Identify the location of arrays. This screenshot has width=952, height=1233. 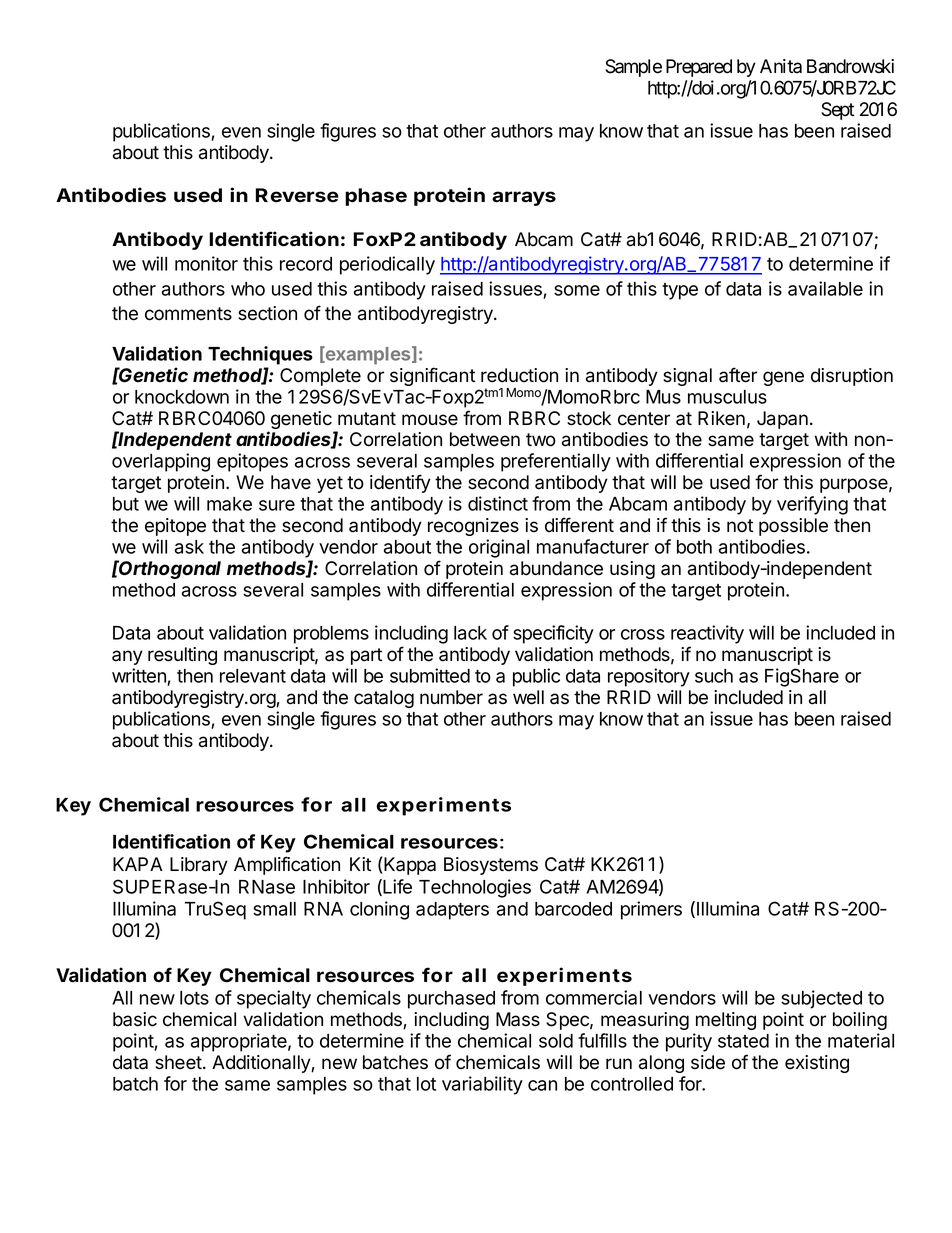
(524, 198).
